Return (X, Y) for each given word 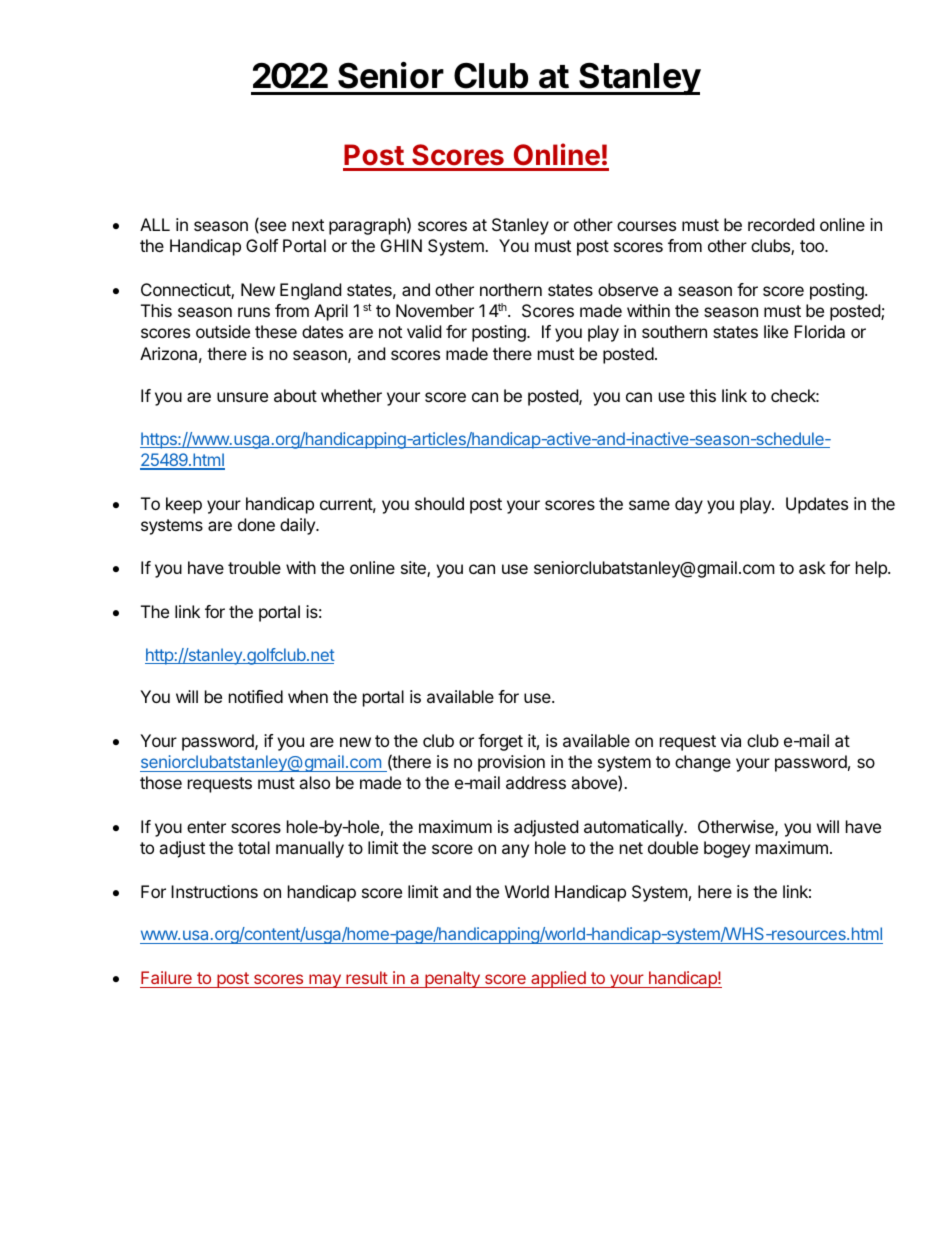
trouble (254, 567)
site (414, 569)
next (308, 225)
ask (812, 567)
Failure (166, 977)
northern (511, 289)
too (813, 246)
